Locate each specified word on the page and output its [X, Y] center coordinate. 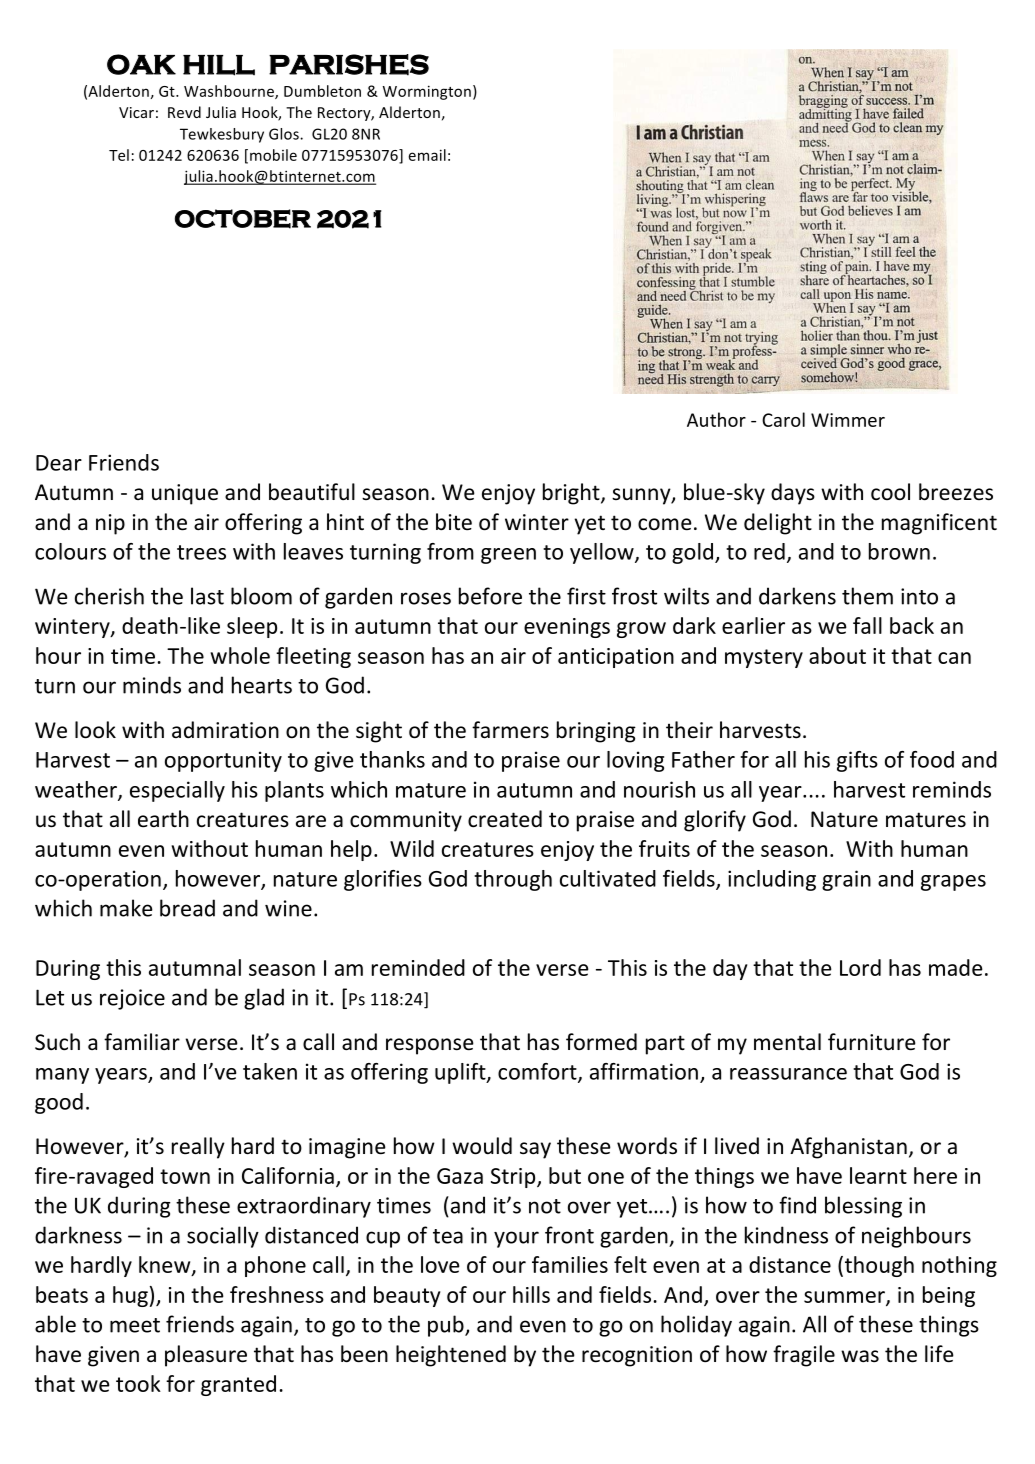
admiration [225, 730]
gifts [857, 761]
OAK [141, 64]
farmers [510, 729]
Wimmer [848, 420]
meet [135, 1325]
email [427, 155]
